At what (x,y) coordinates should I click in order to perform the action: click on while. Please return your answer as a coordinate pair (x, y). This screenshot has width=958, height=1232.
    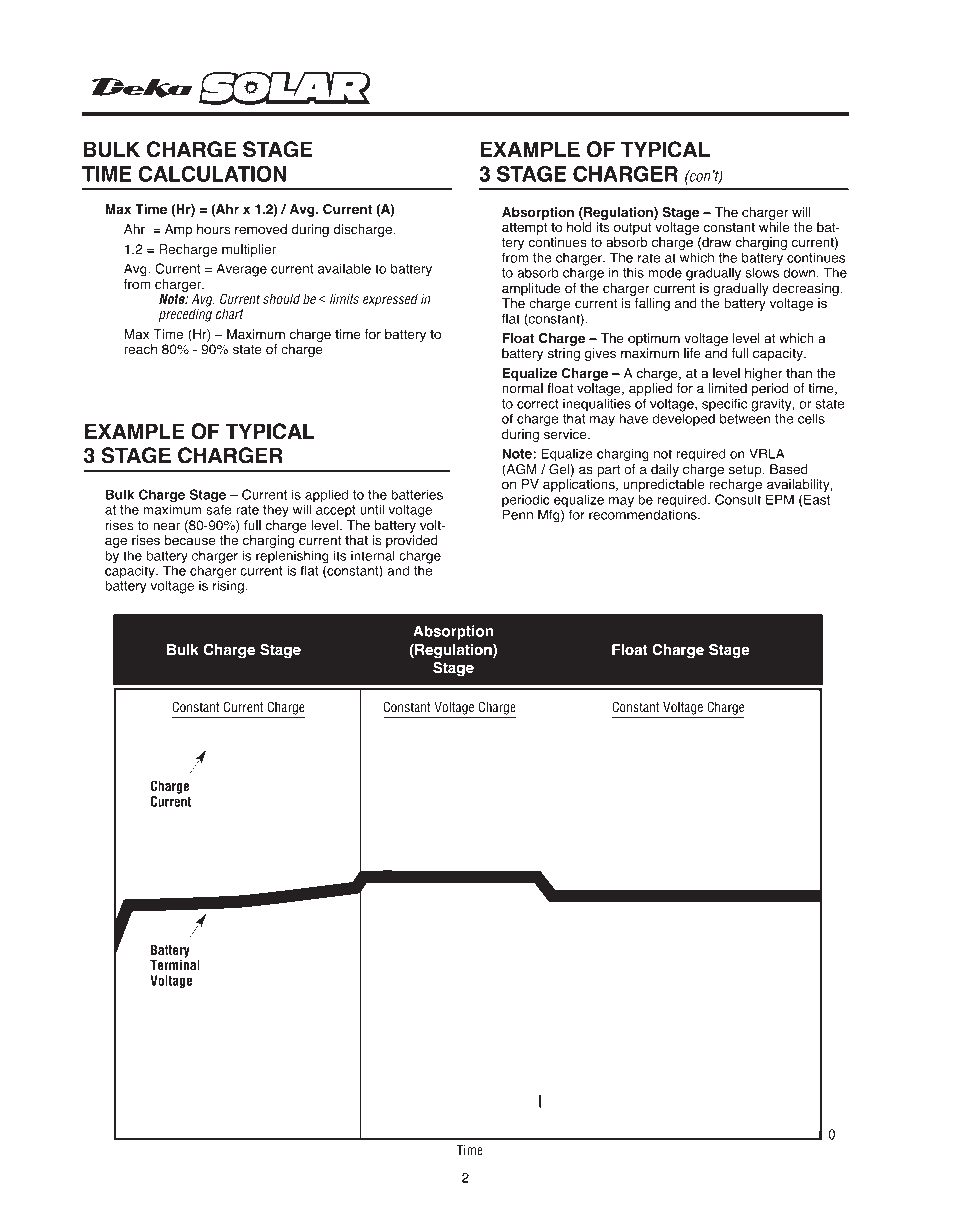
    Looking at the image, I should click on (774, 227).
